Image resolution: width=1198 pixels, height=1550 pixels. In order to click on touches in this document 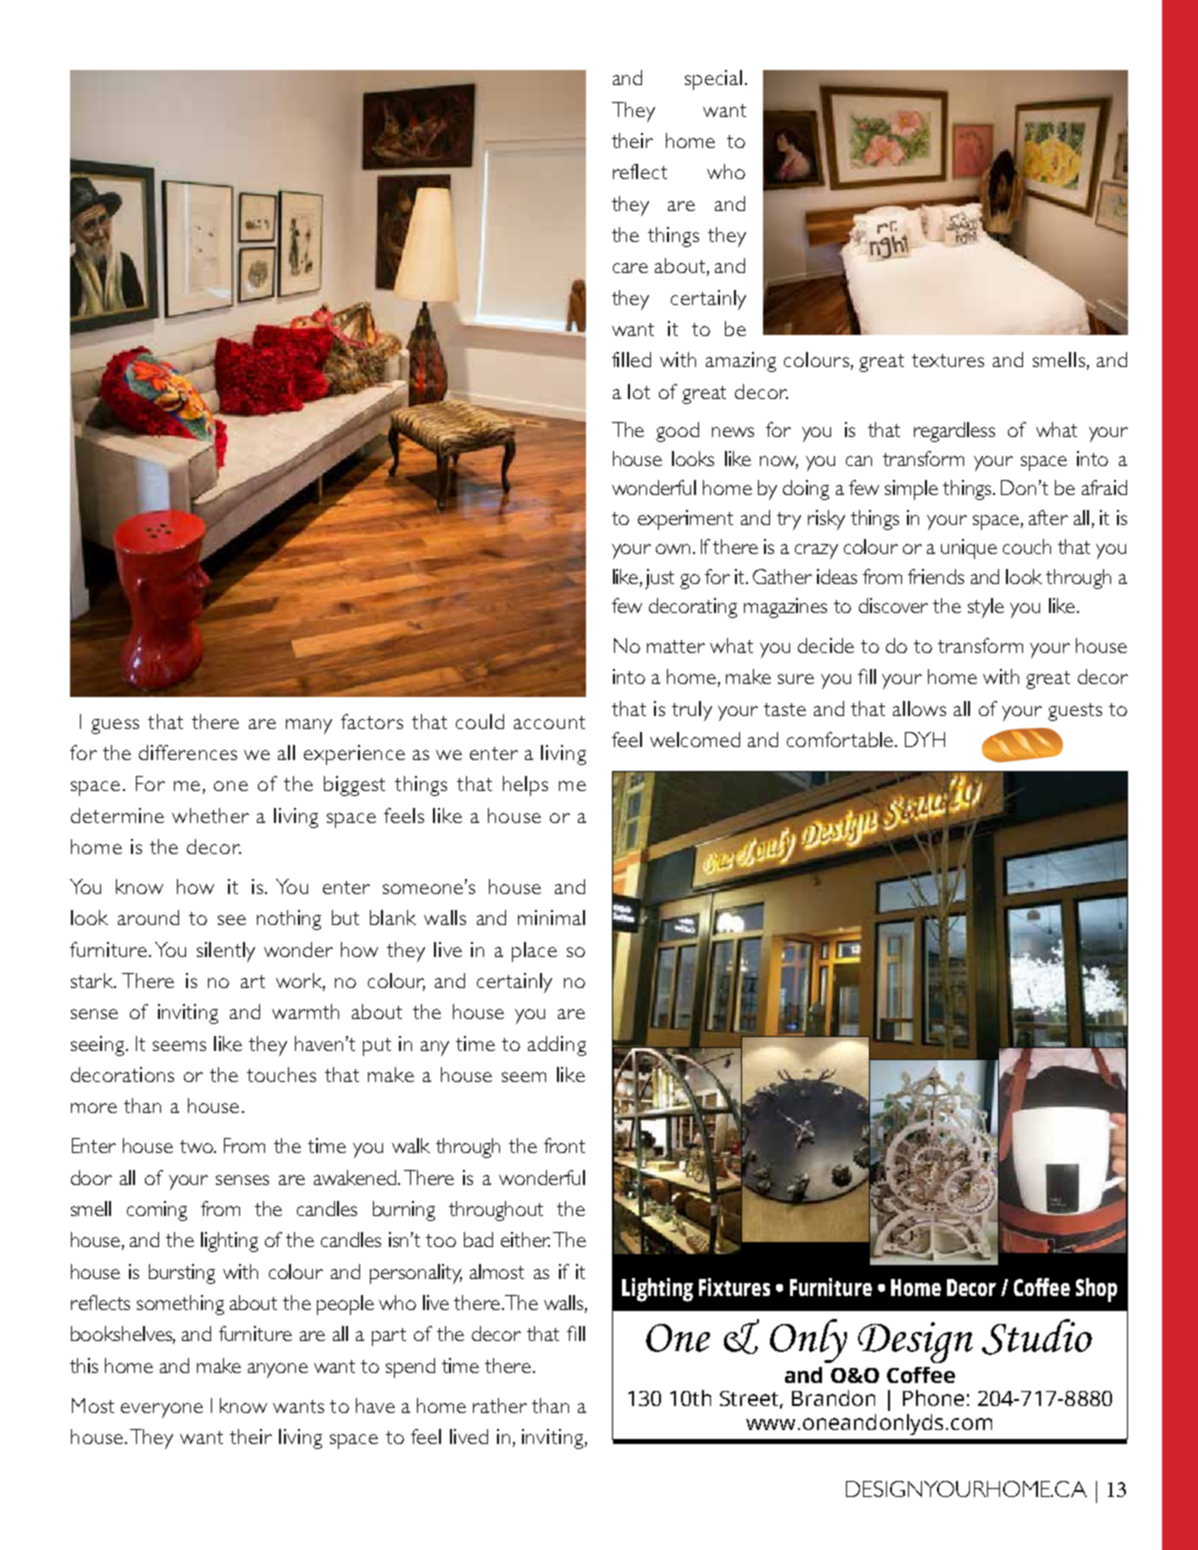, I will do `click(281, 1074)`.
